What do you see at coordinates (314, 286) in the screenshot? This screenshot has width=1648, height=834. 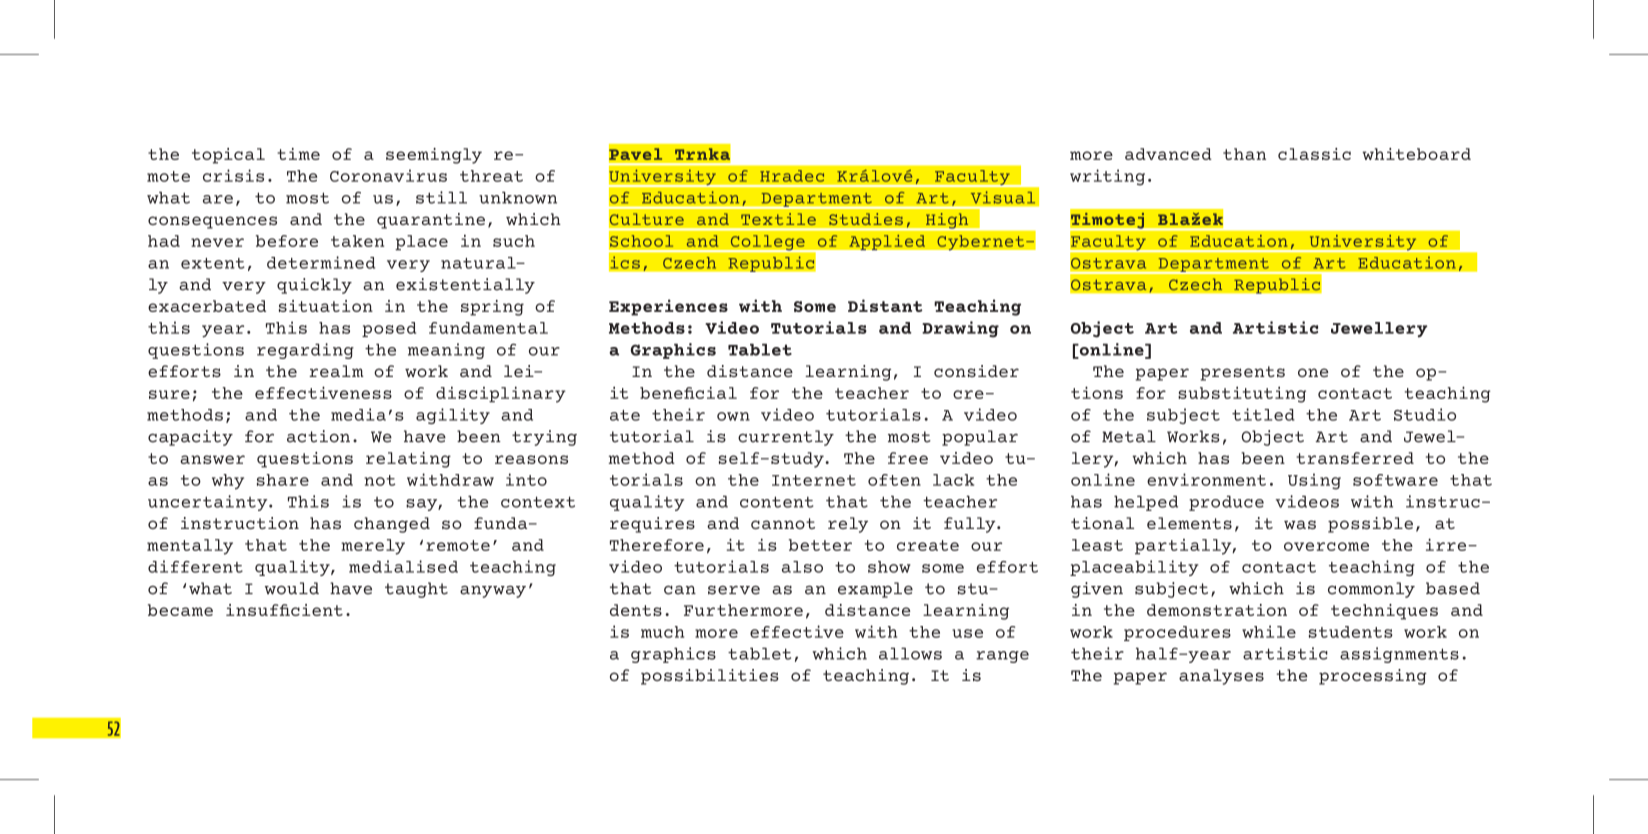 I see `quickly` at bounding box center [314, 286].
